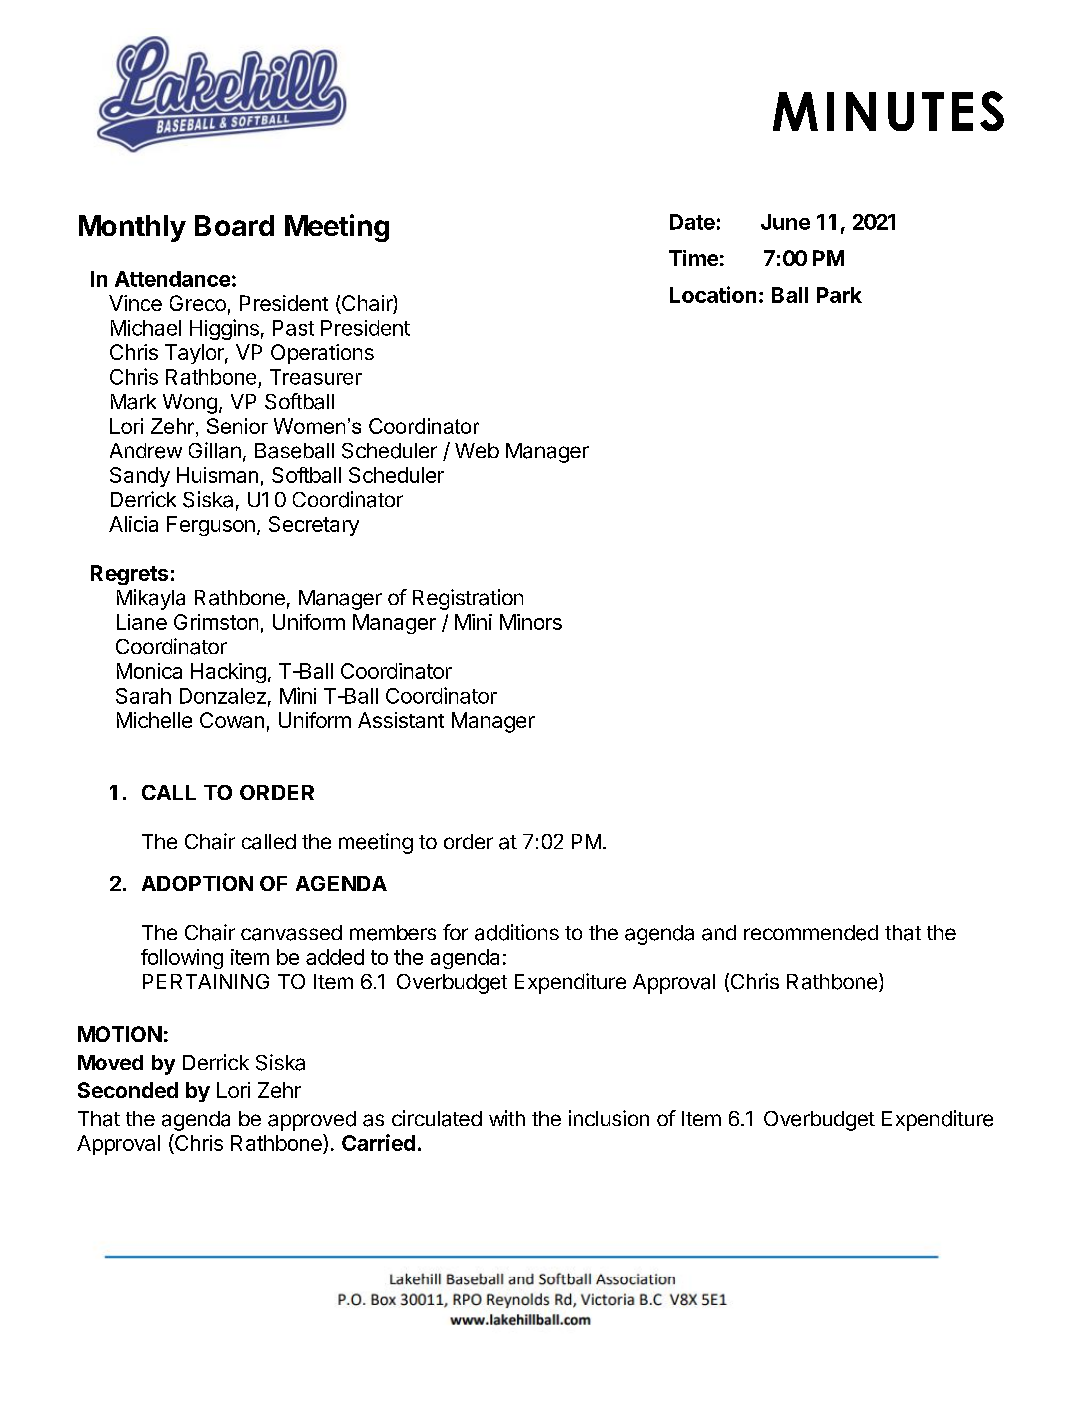 The image size is (1087, 1407). Describe the element at coordinates (234, 225) in the document. I see `Board` at that location.
